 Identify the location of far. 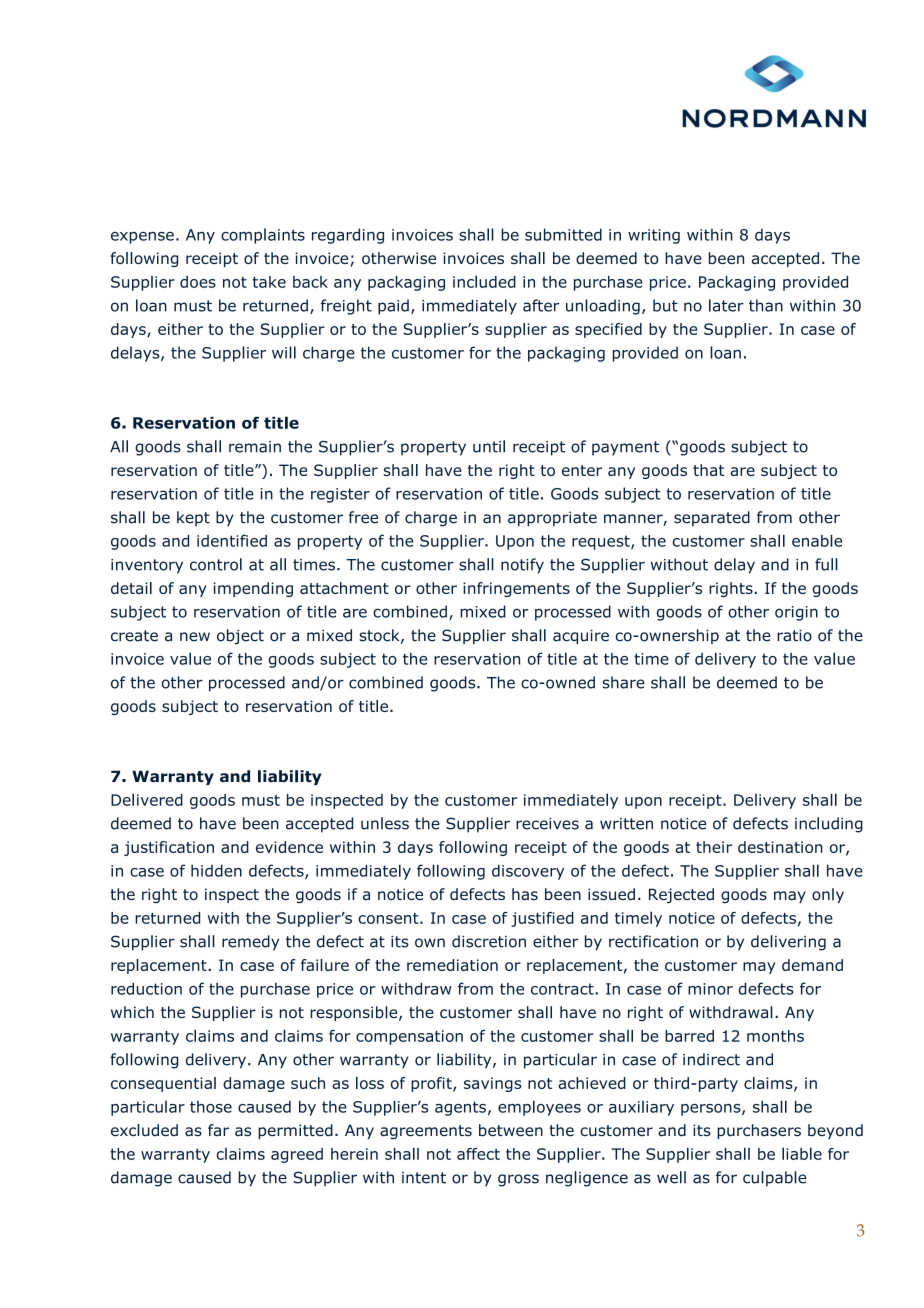
(218, 1130).
